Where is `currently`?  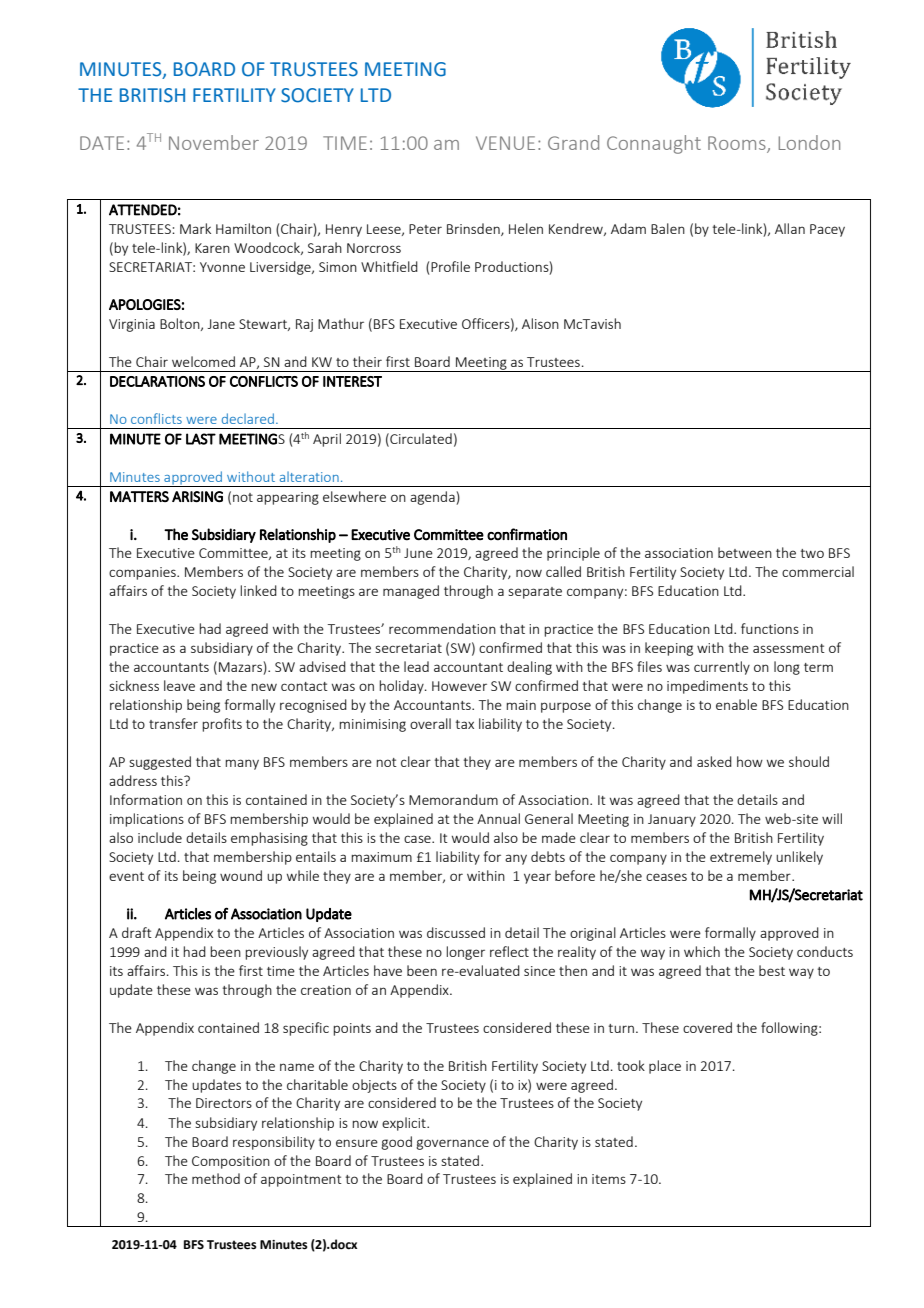 currently is located at coordinates (722, 668).
